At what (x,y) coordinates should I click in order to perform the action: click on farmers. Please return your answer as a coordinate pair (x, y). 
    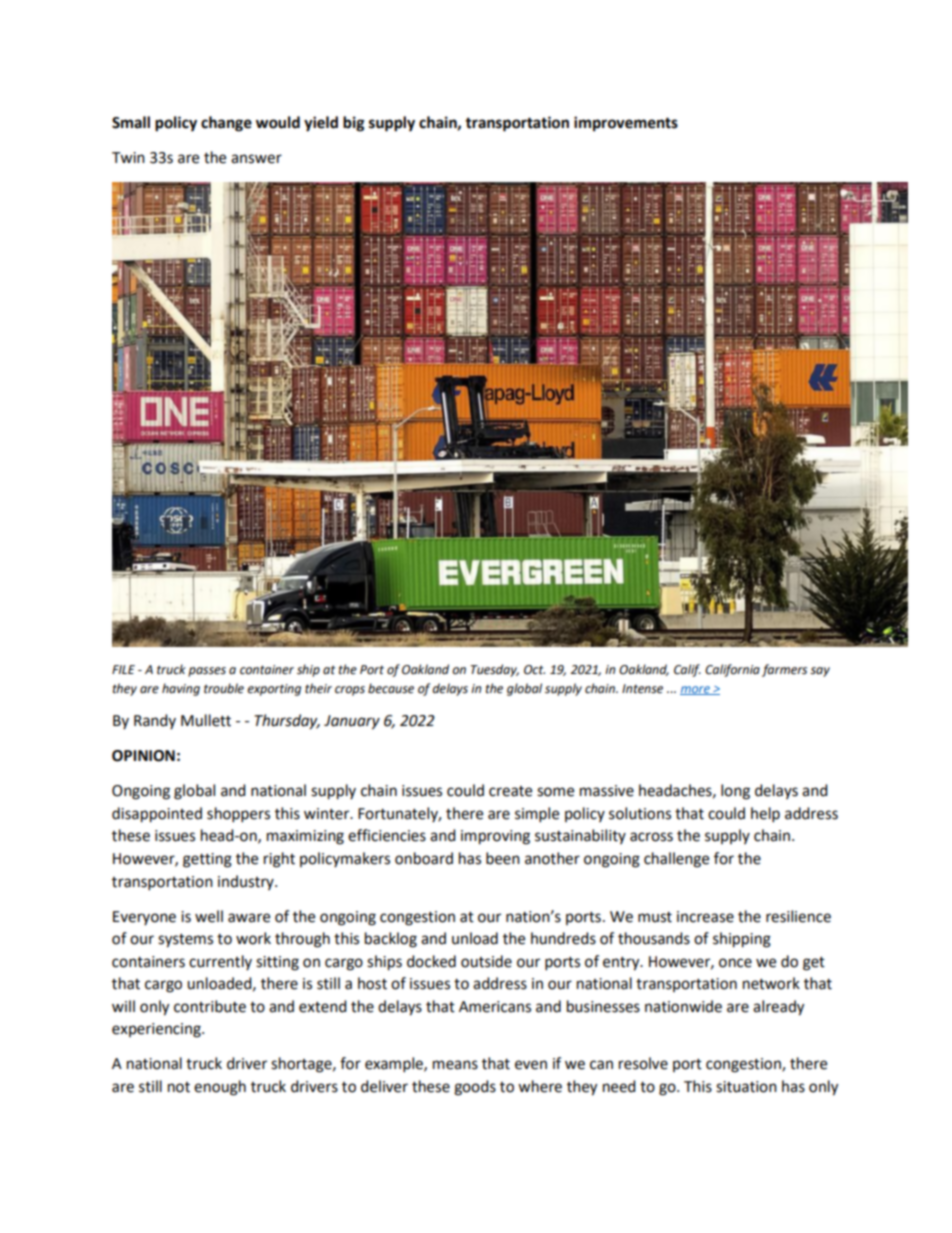
    Looking at the image, I should click on (784, 670).
